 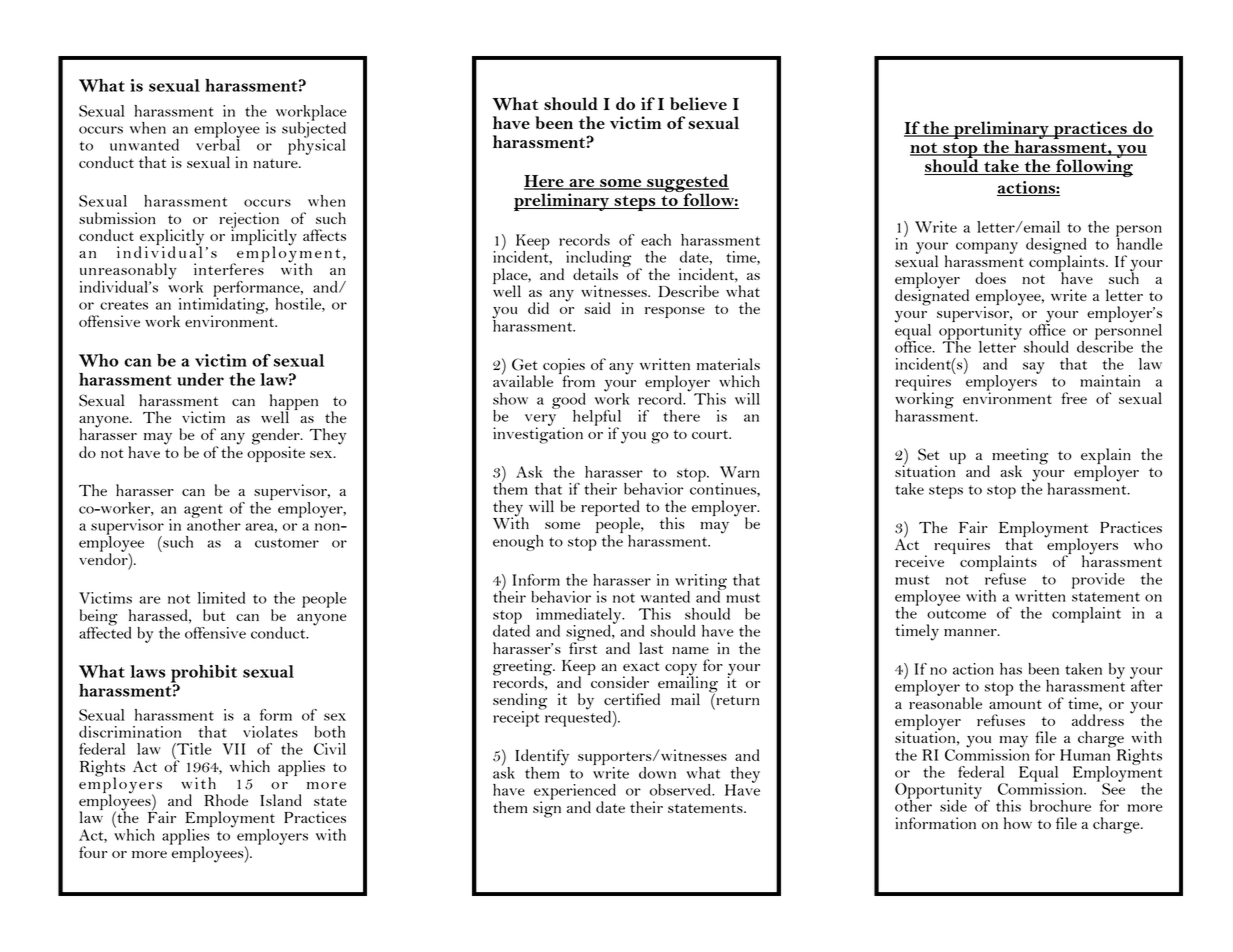 What do you see at coordinates (1020, 457) in the page?
I see `meeting` at bounding box center [1020, 457].
